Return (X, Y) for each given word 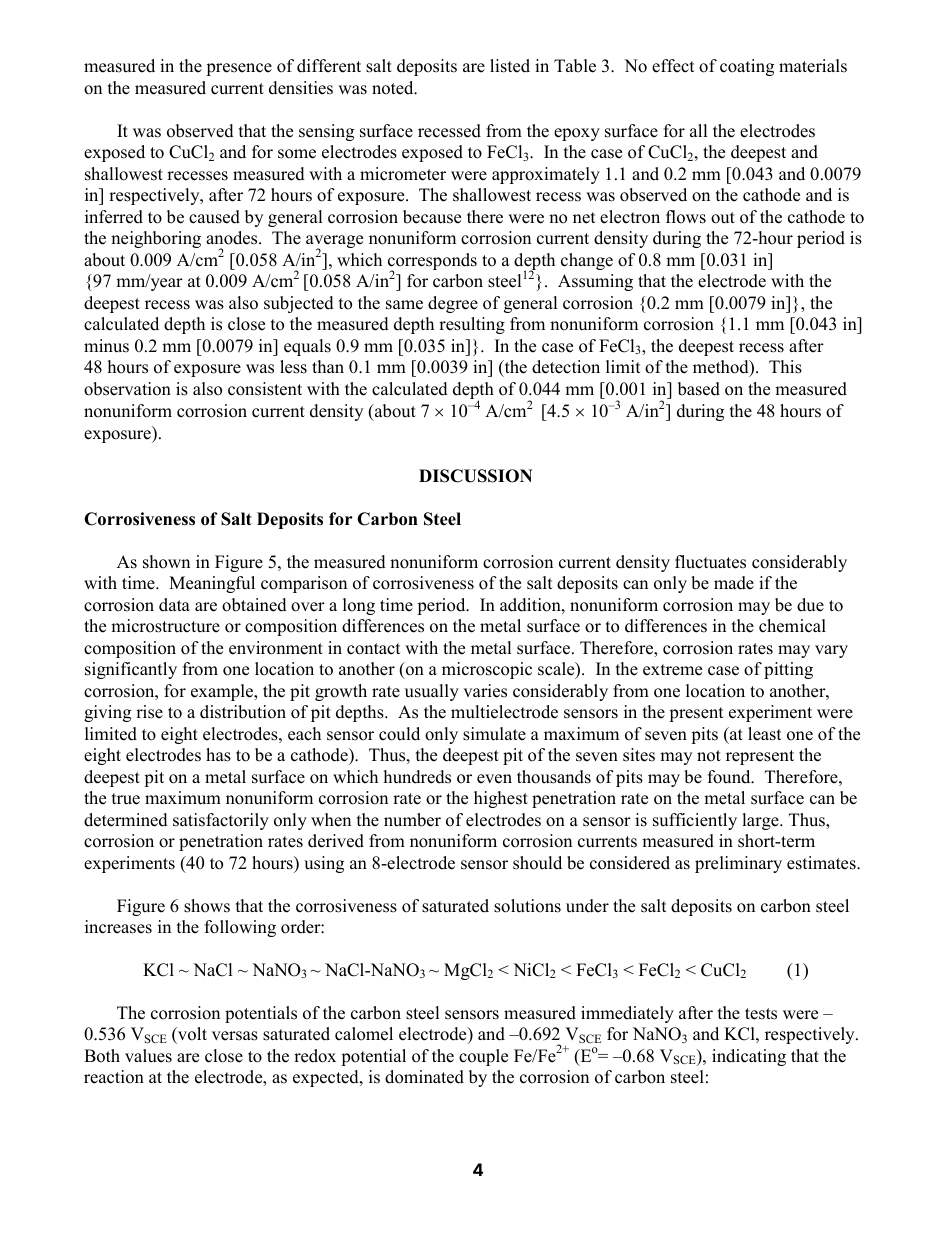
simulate (494, 734)
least (765, 734)
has (218, 755)
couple (483, 1057)
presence (239, 69)
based (699, 389)
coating (747, 67)
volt (191, 1035)
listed (510, 66)
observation (127, 389)
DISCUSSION (476, 476)
